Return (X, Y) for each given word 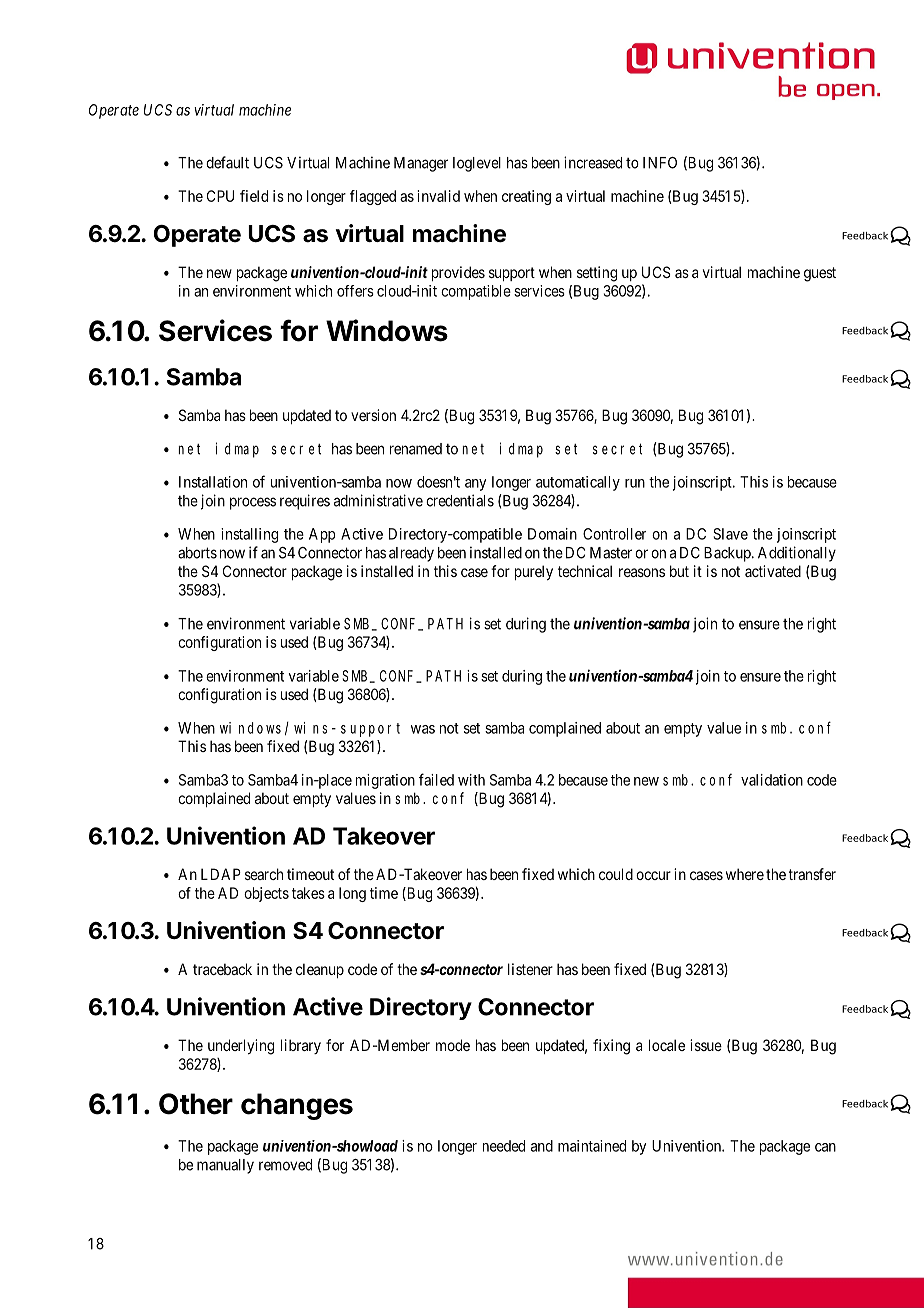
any (476, 485)
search (264, 874)
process (253, 503)
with (471, 780)
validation (772, 780)
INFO (660, 163)
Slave (730, 534)
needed (504, 1146)
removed (285, 1165)
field (254, 196)
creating (526, 197)
